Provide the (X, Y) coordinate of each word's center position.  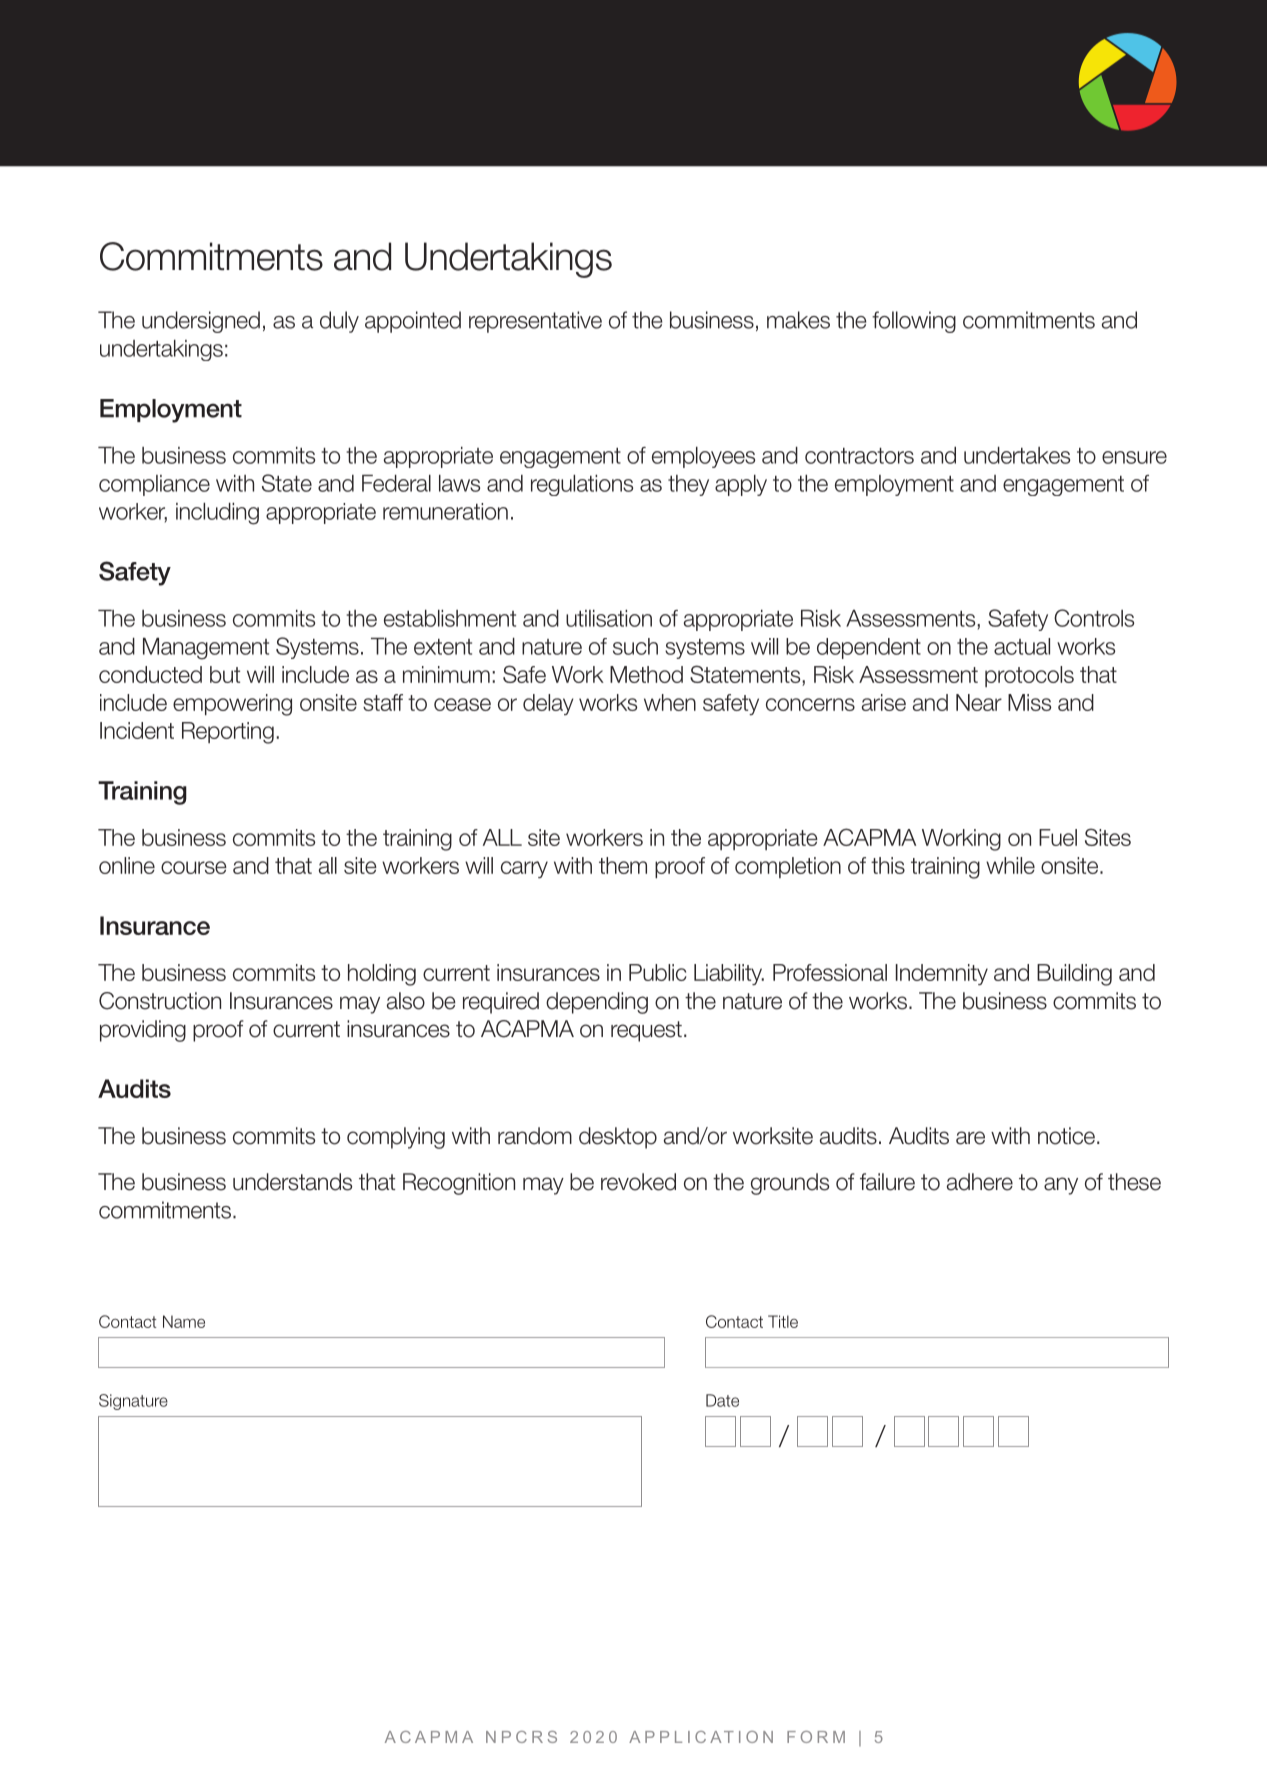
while (1010, 865)
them (623, 865)
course (194, 867)
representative (535, 322)
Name (184, 1321)
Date (722, 1400)
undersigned (201, 322)
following (914, 322)
